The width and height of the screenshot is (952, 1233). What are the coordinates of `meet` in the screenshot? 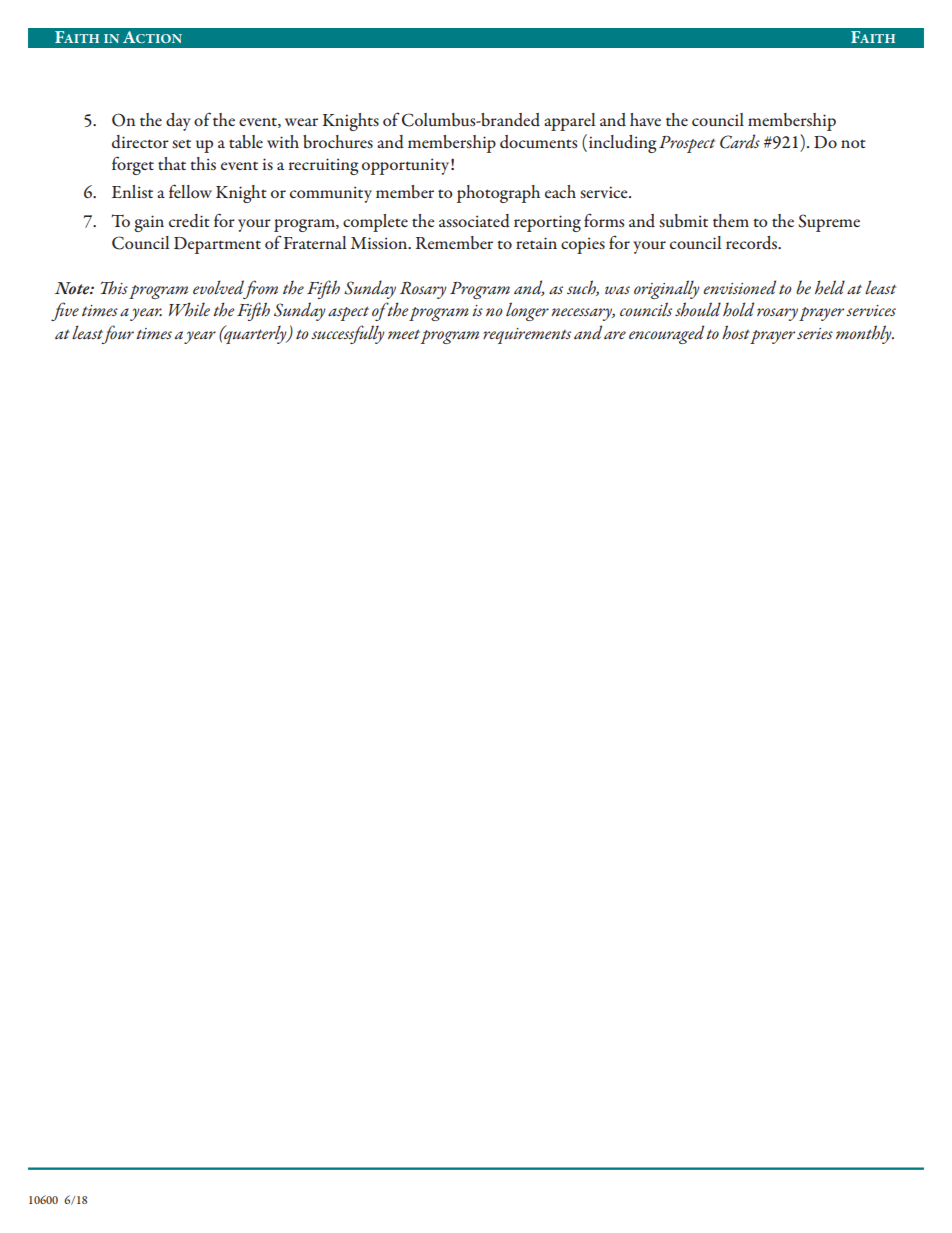 It's located at (404, 334).
